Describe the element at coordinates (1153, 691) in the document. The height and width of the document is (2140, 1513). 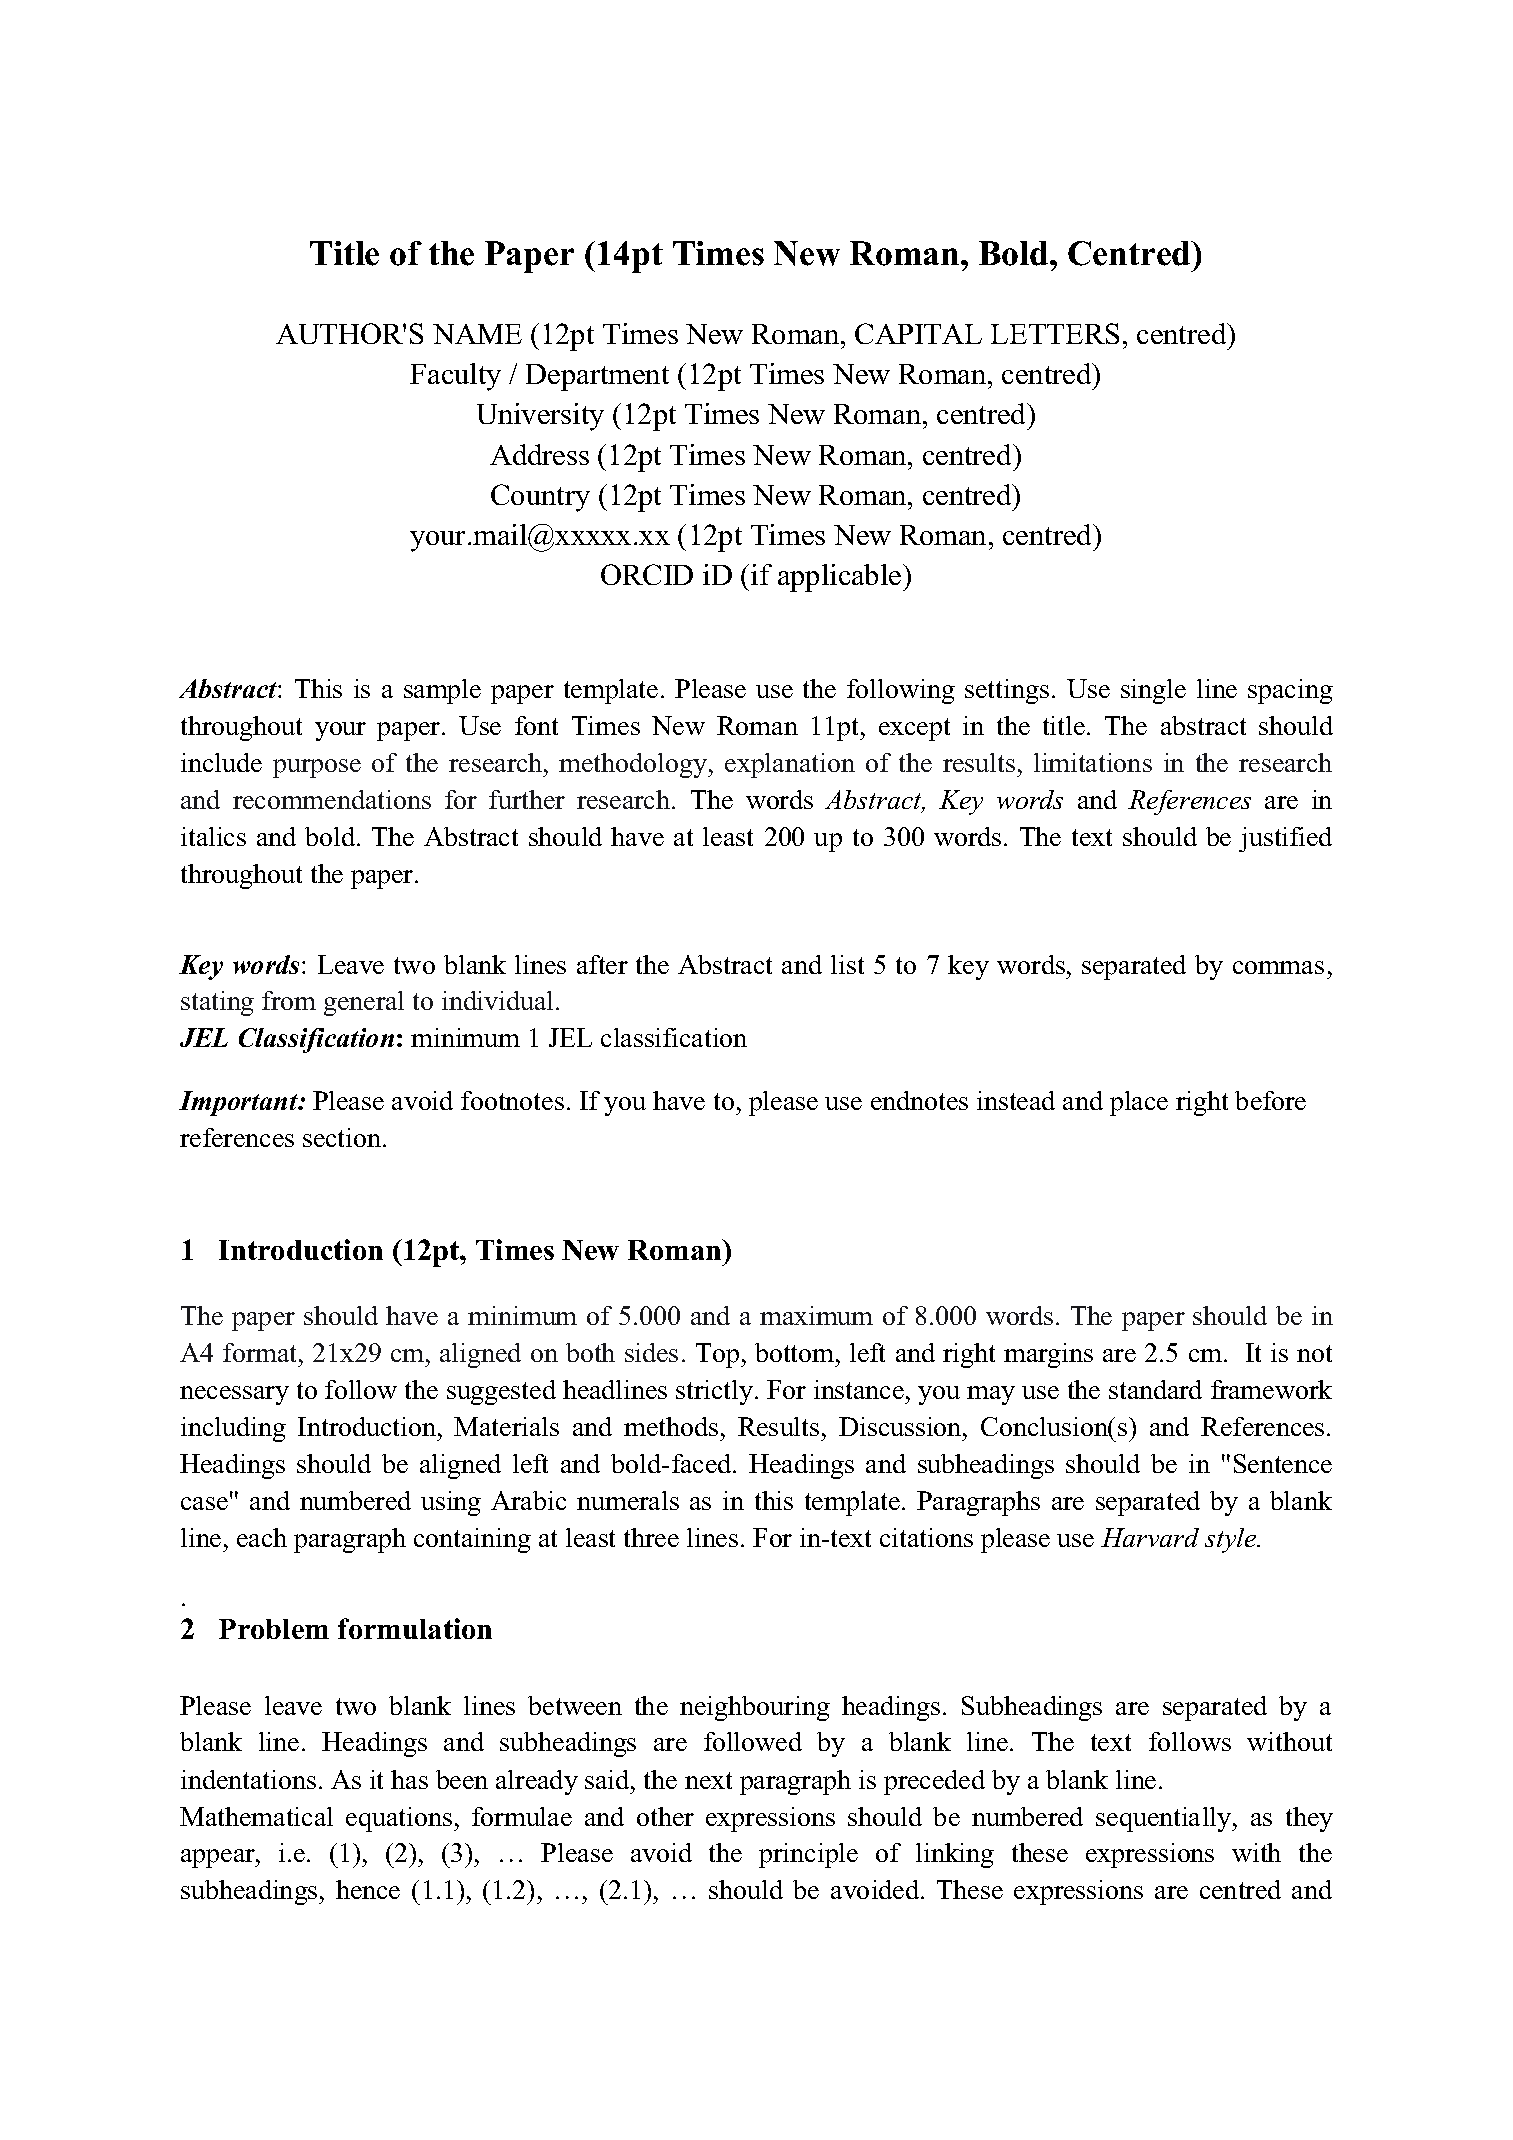
I see `single` at that location.
